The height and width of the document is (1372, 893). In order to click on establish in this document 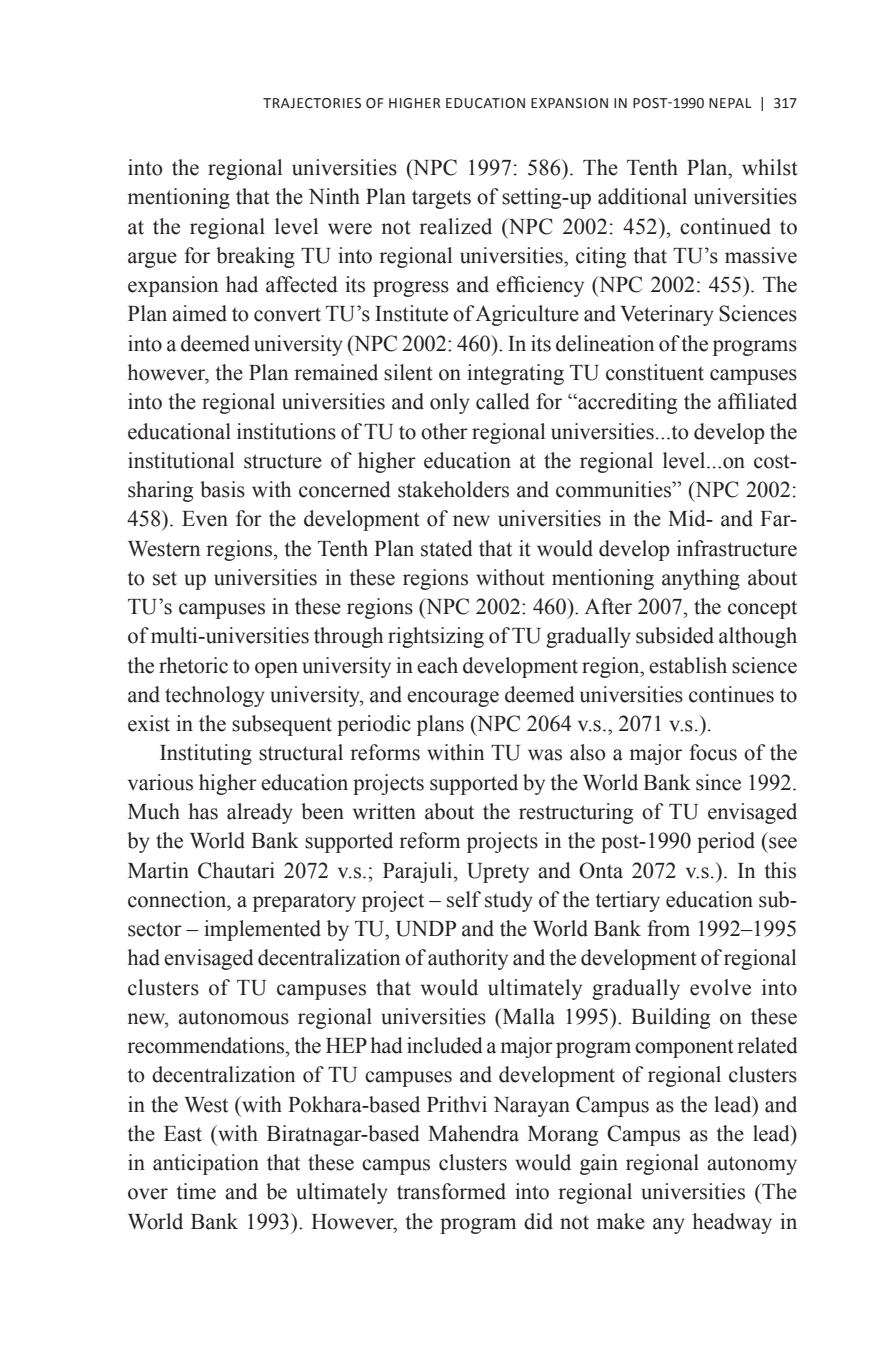, I will do `click(688, 665)`.
